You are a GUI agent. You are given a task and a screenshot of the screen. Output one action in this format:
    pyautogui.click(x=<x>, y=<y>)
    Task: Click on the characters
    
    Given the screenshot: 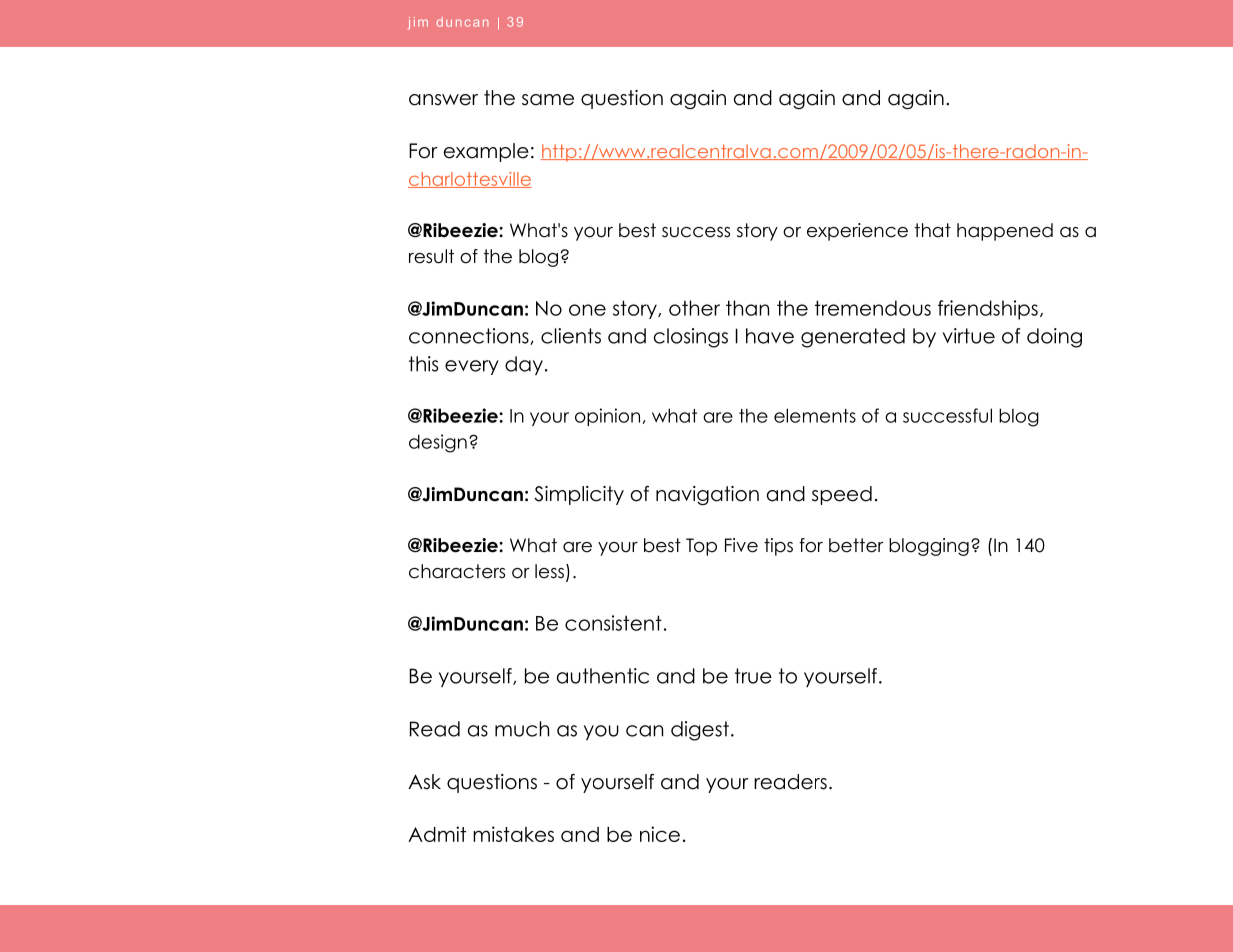 What is the action you would take?
    pyautogui.click(x=457, y=571)
